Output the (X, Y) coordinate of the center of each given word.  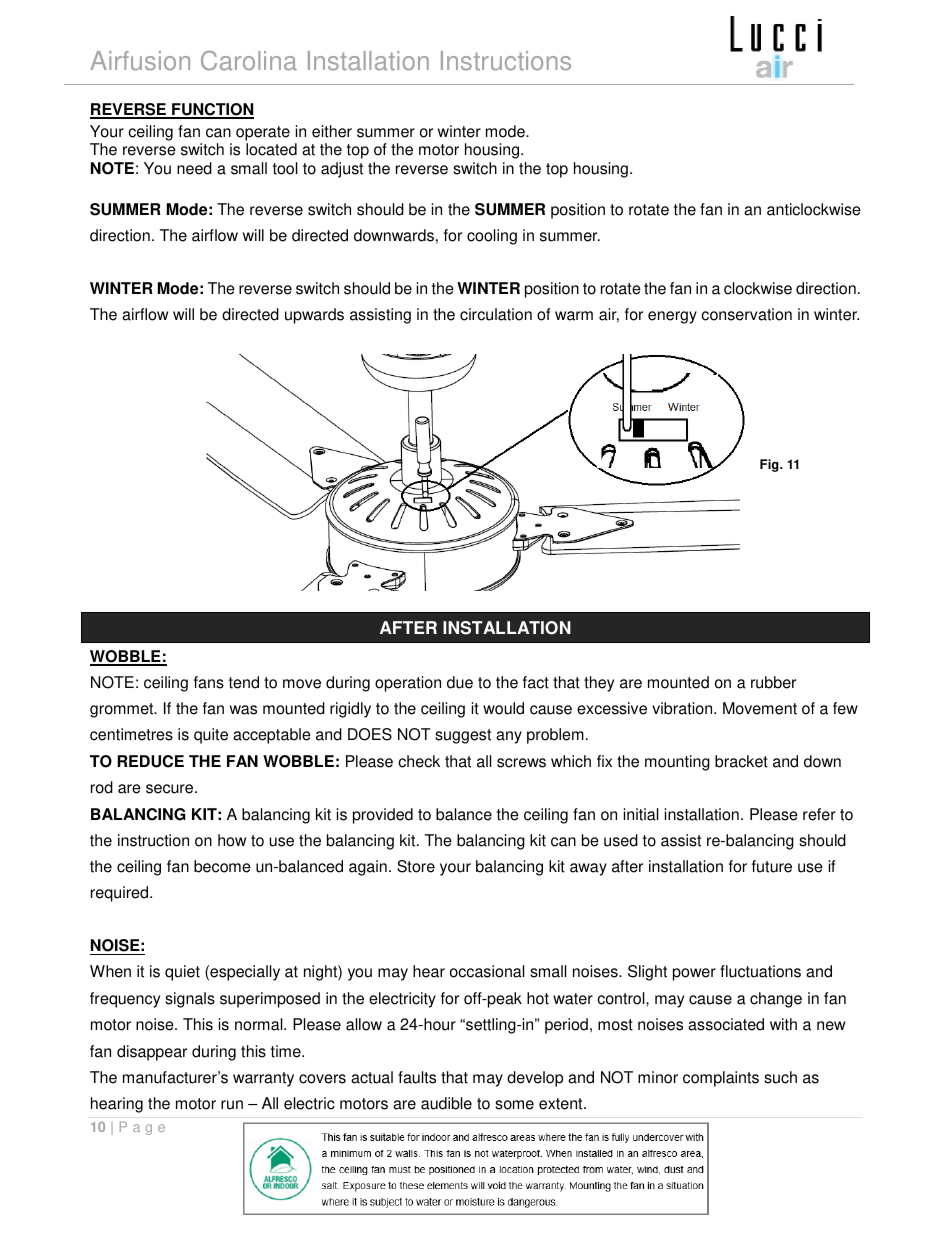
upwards (314, 316)
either (332, 131)
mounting (677, 763)
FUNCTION (212, 110)
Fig (770, 465)
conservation (746, 314)
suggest (463, 736)
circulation (496, 314)
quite (211, 736)
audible (446, 1103)
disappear (152, 1053)
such (780, 1077)
